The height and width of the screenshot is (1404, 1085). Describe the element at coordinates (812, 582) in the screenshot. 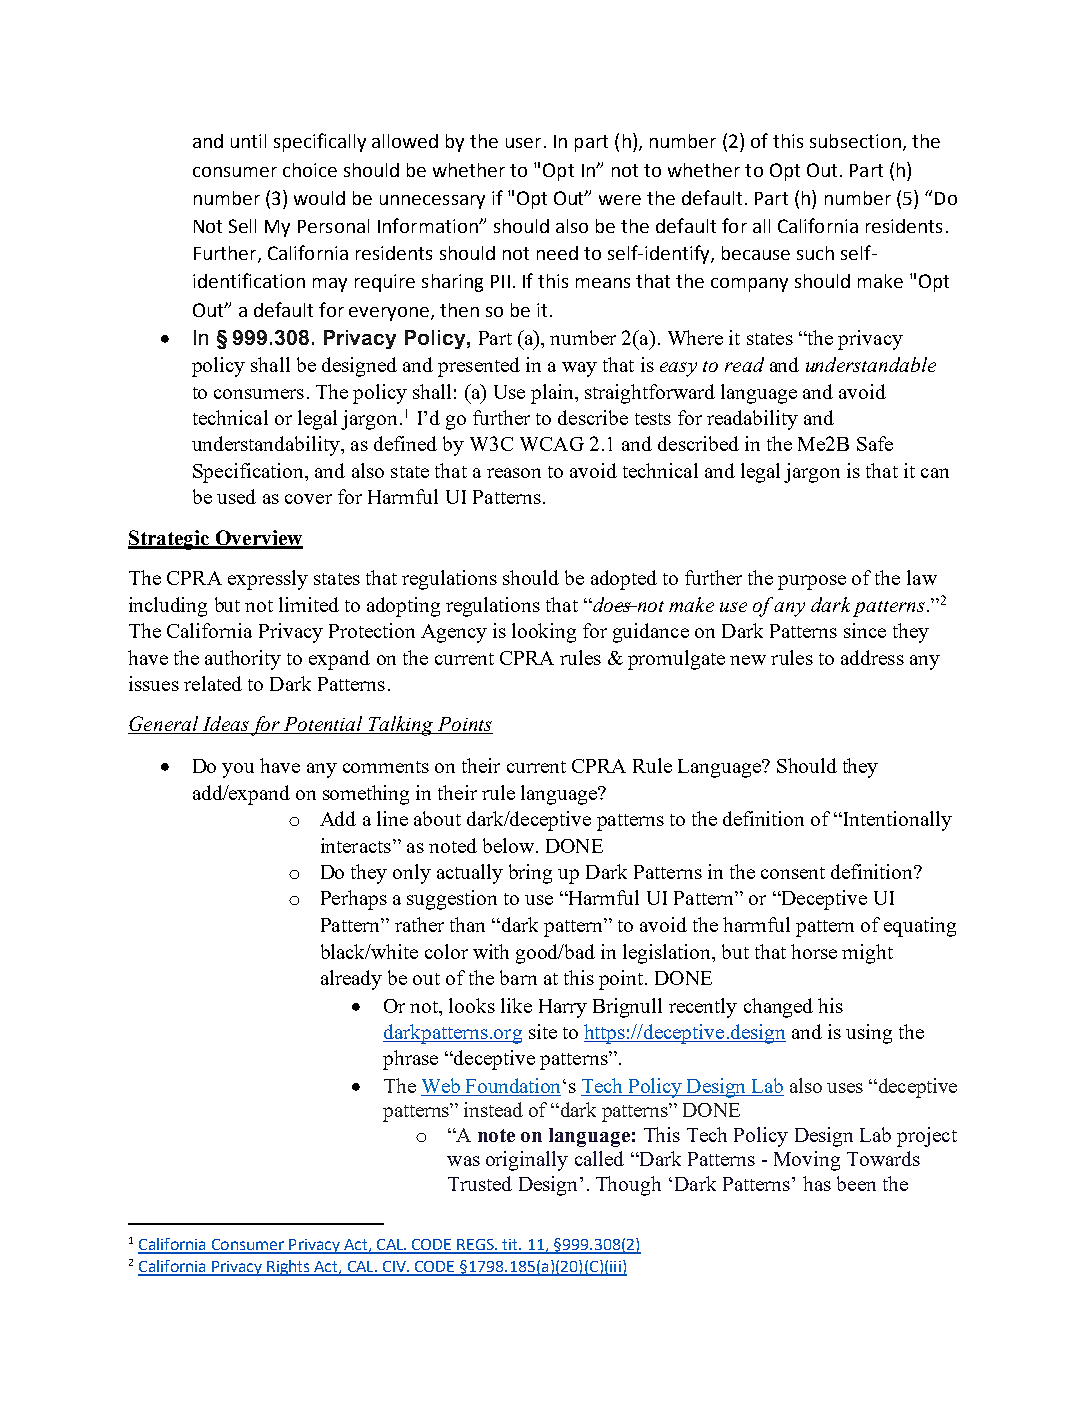

I see `purpose` at that location.
